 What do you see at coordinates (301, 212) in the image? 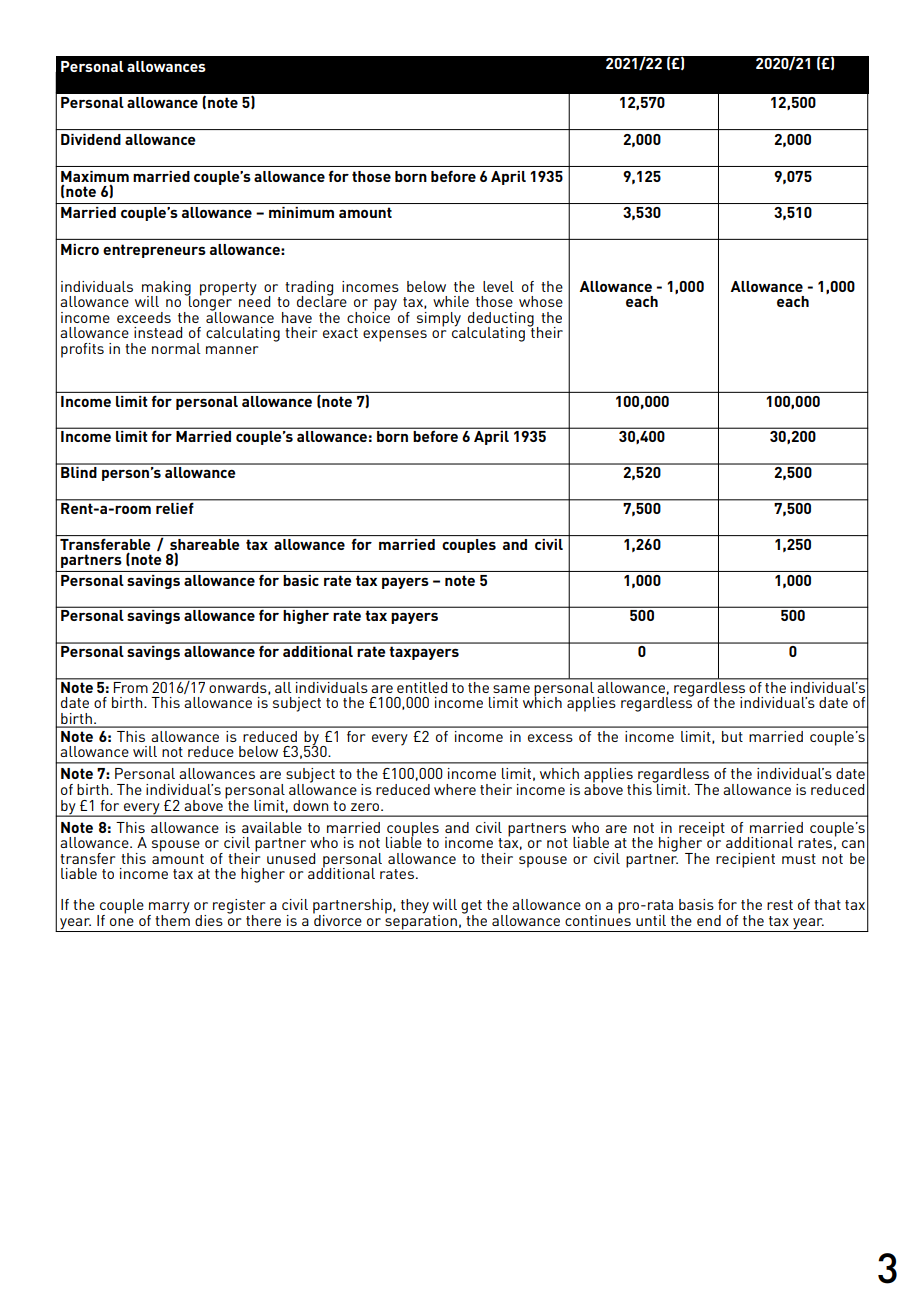
I see `minimum` at bounding box center [301, 212].
